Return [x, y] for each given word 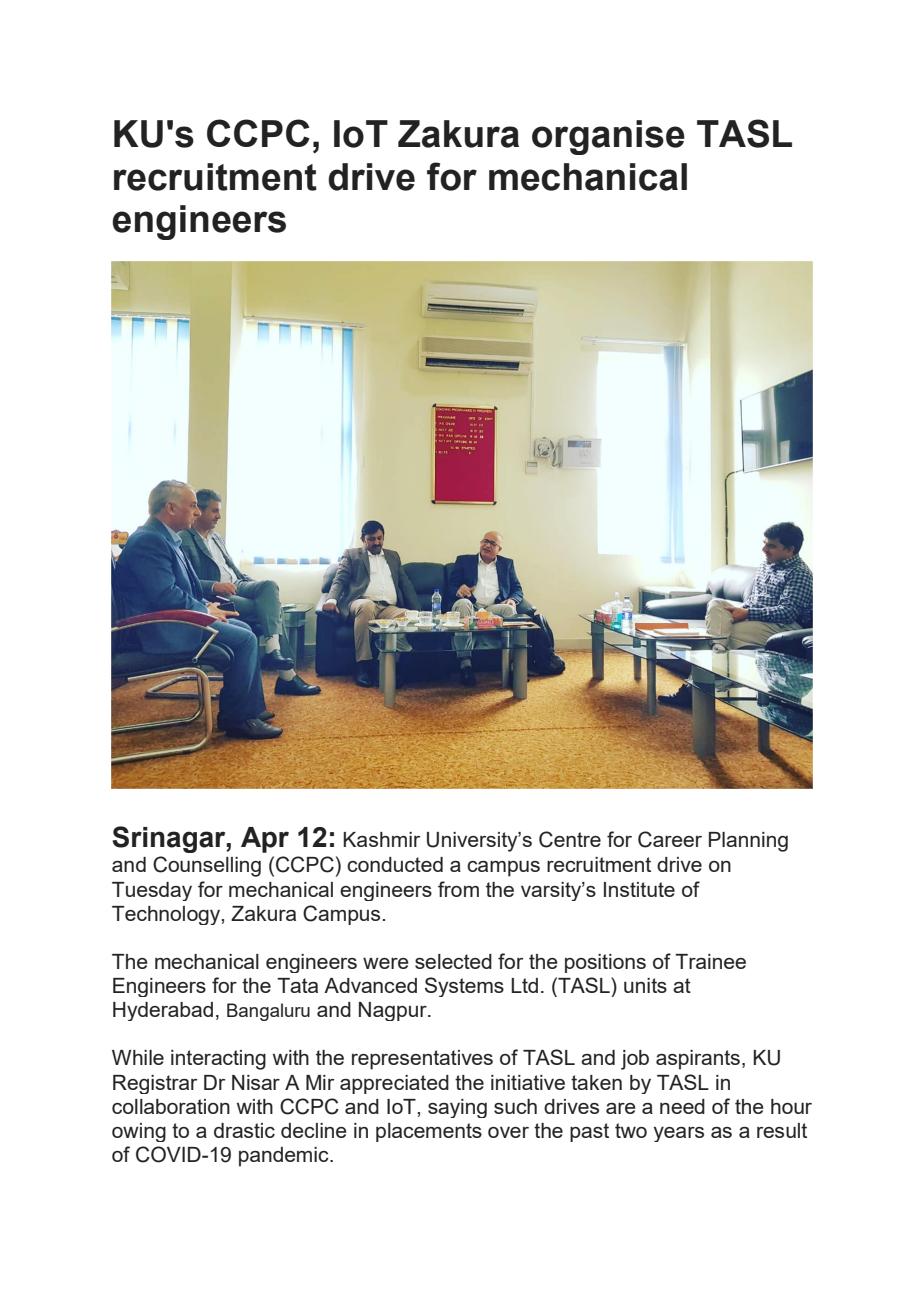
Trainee [710, 961]
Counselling [207, 866]
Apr [265, 840]
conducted [395, 864]
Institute [639, 889]
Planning [748, 842]
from [458, 889]
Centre [570, 839]
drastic [244, 1130]
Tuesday [152, 891]
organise [608, 137]
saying [457, 1108]
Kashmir [381, 839]
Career [670, 839]
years [679, 1134]
